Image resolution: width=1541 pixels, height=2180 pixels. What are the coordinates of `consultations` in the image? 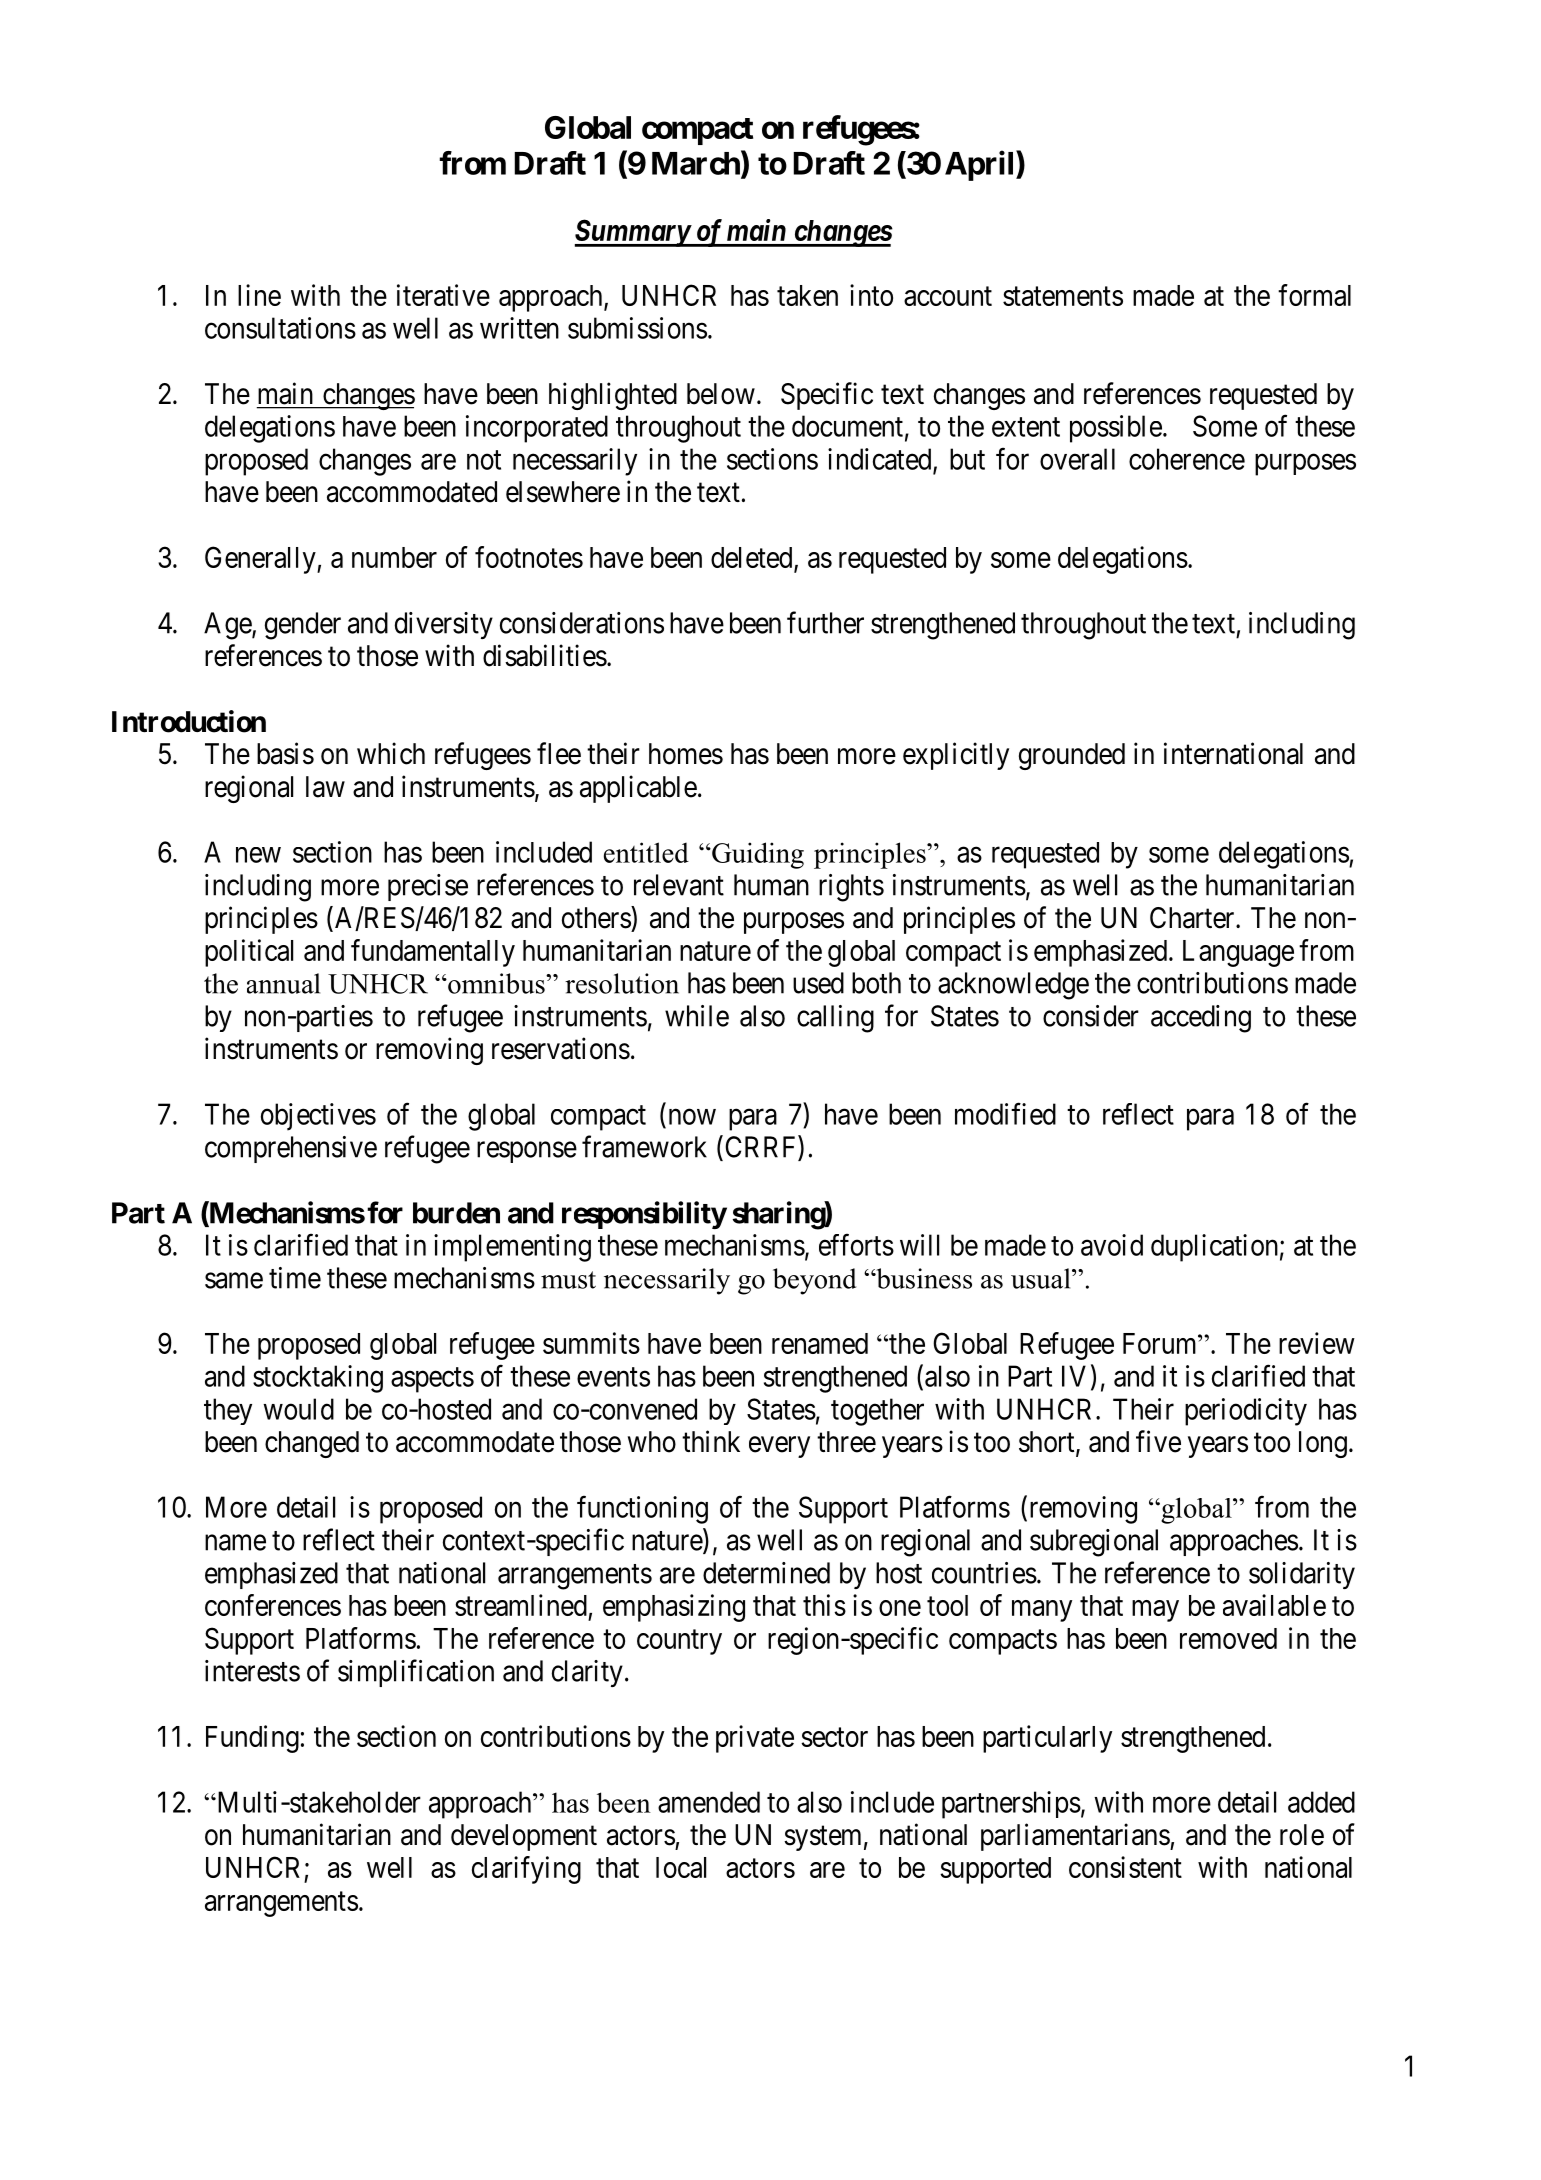 It's located at (280, 328).
